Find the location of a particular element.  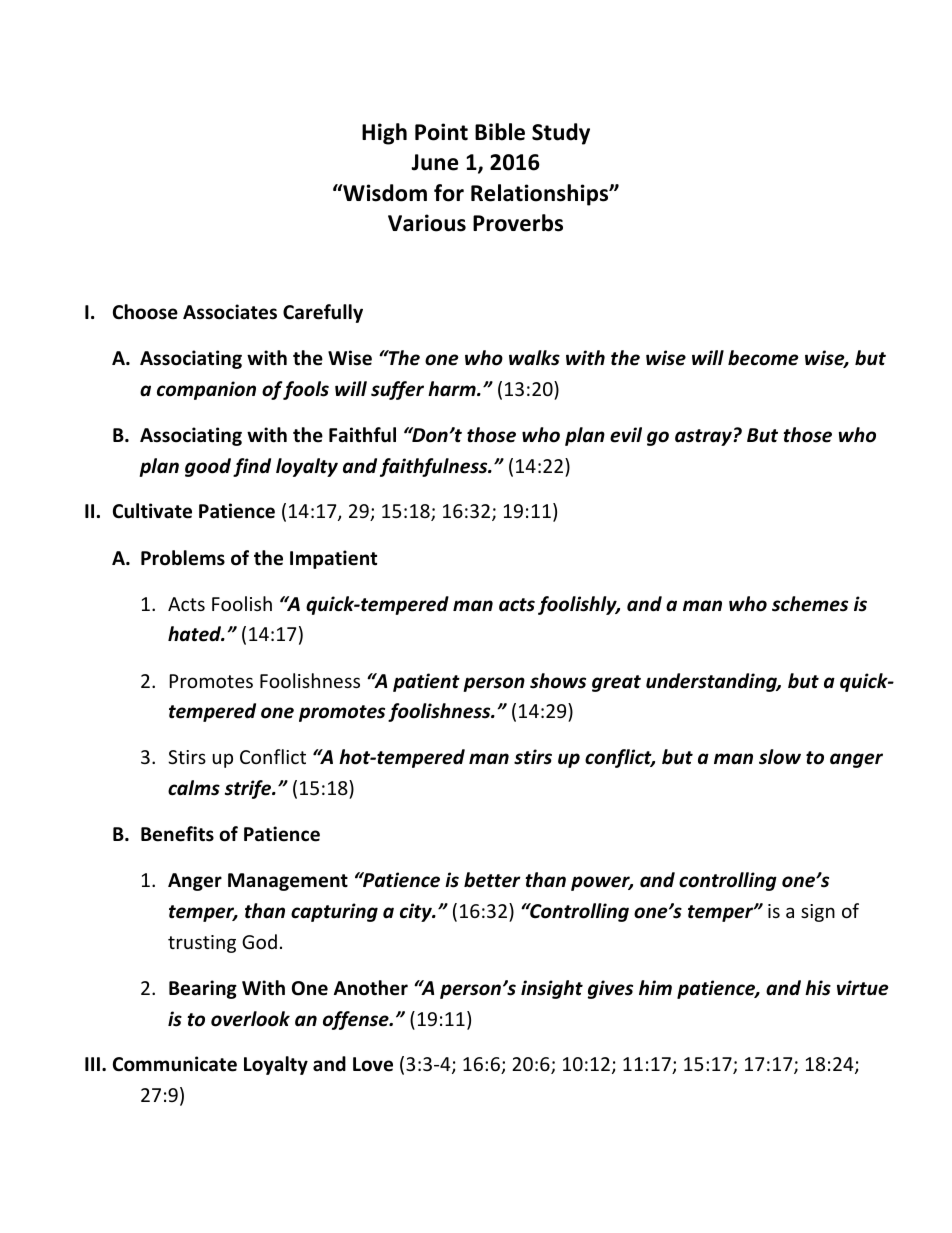

Communicate is located at coordinates (175, 1064).
